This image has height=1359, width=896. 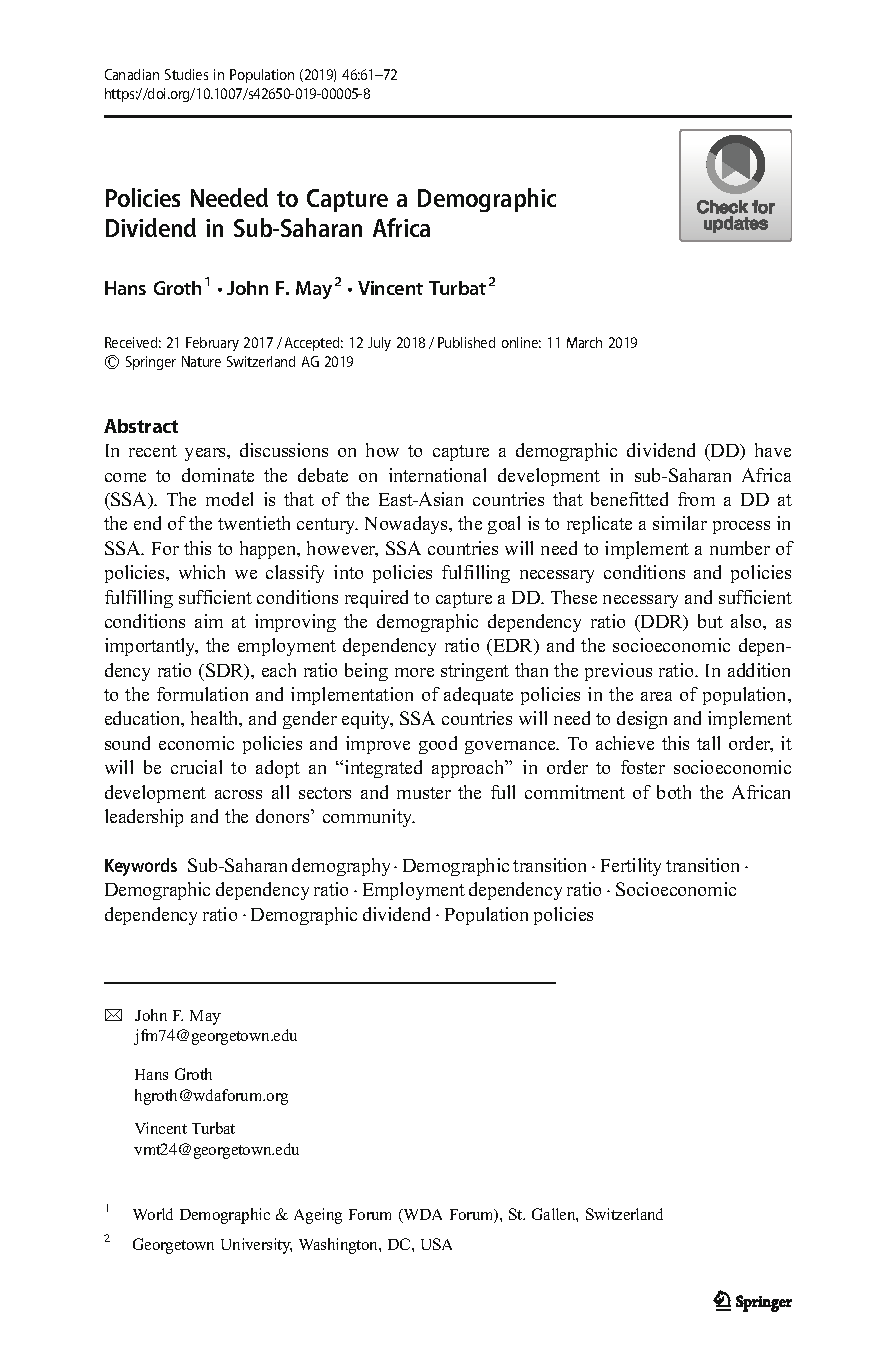 What do you see at coordinates (475, 672) in the image?
I see `stringent` at bounding box center [475, 672].
